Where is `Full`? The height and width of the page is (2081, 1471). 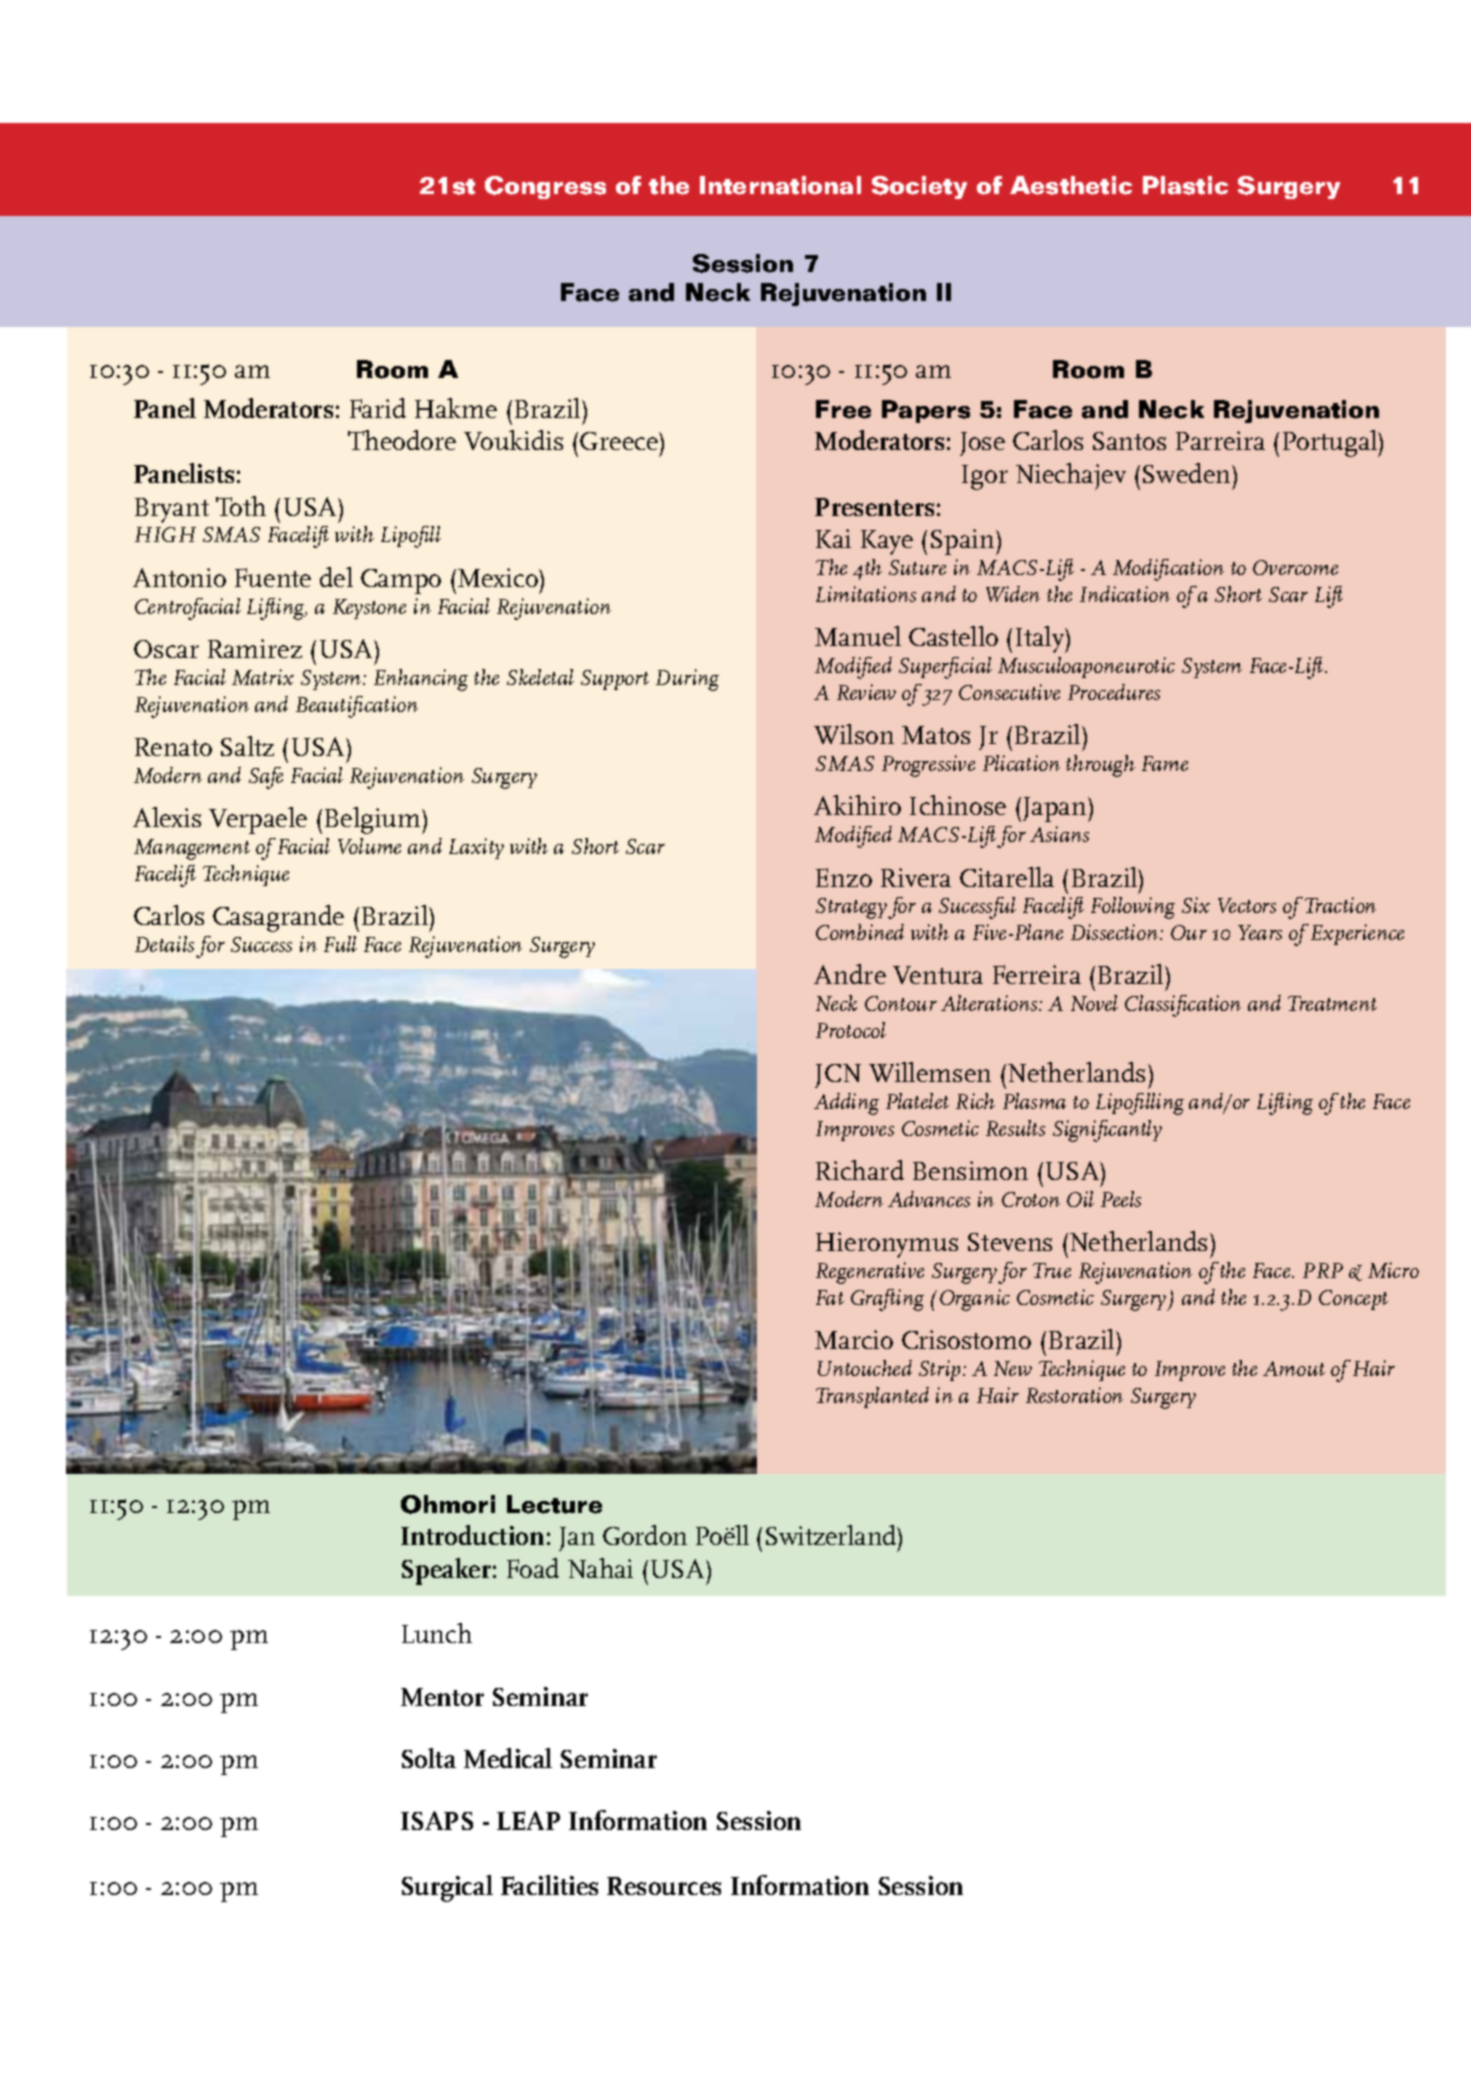
Full is located at coordinates (340, 944).
